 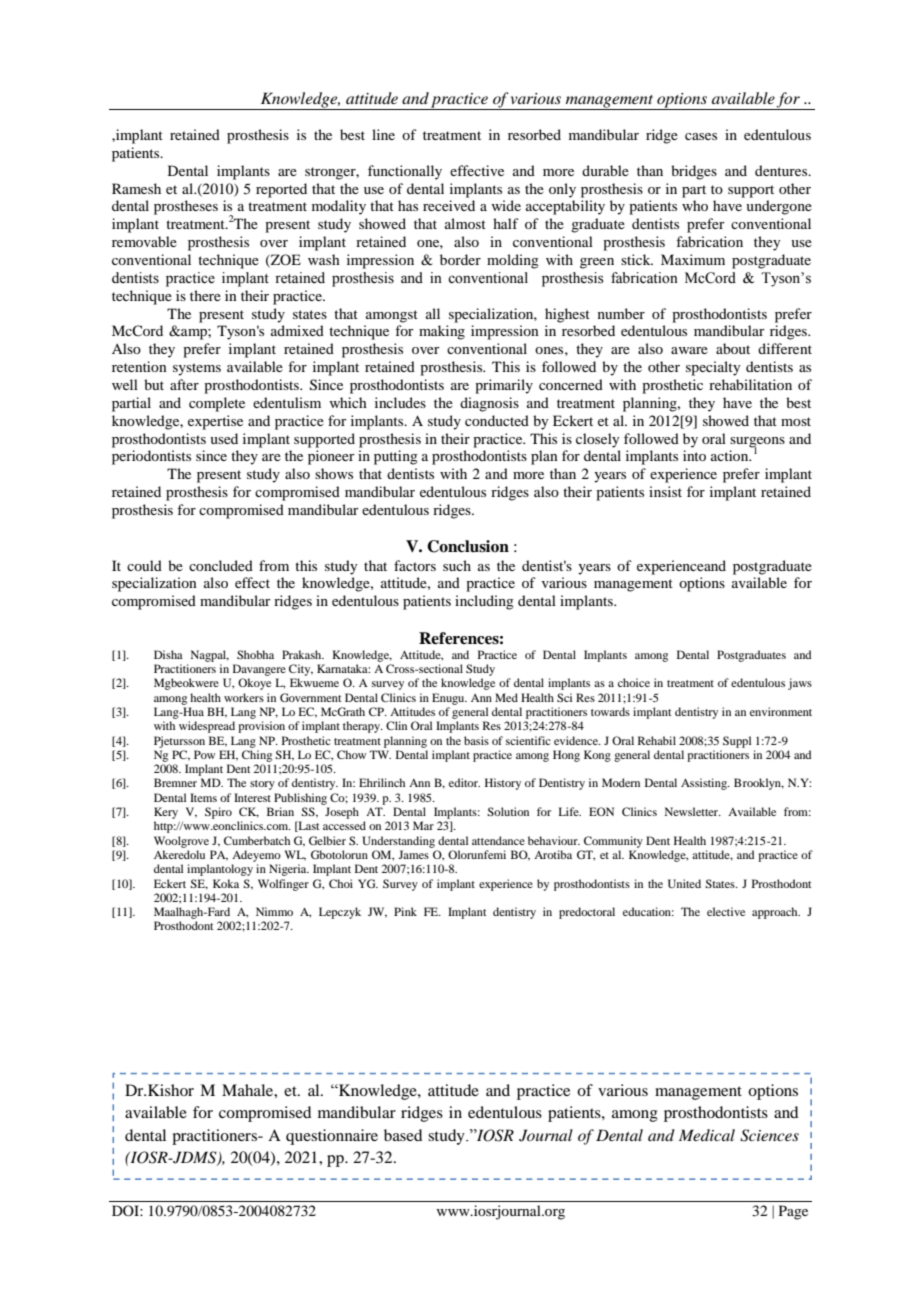 What do you see at coordinates (403, 1135) in the screenshot?
I see `based` at bounding box center [403, 1135].
